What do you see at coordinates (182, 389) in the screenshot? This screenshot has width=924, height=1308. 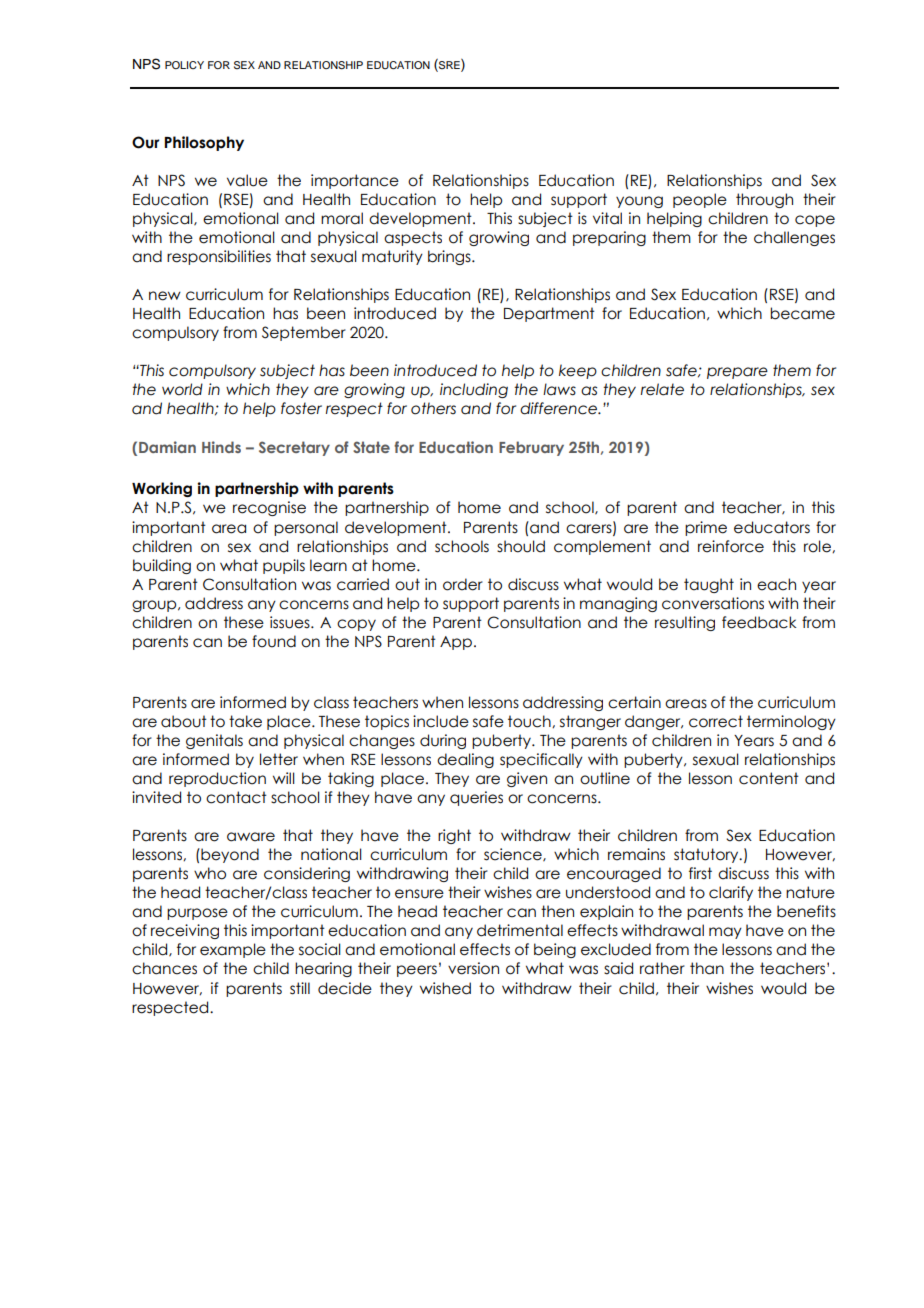 I see `world` at bounding box center [182, 389].
